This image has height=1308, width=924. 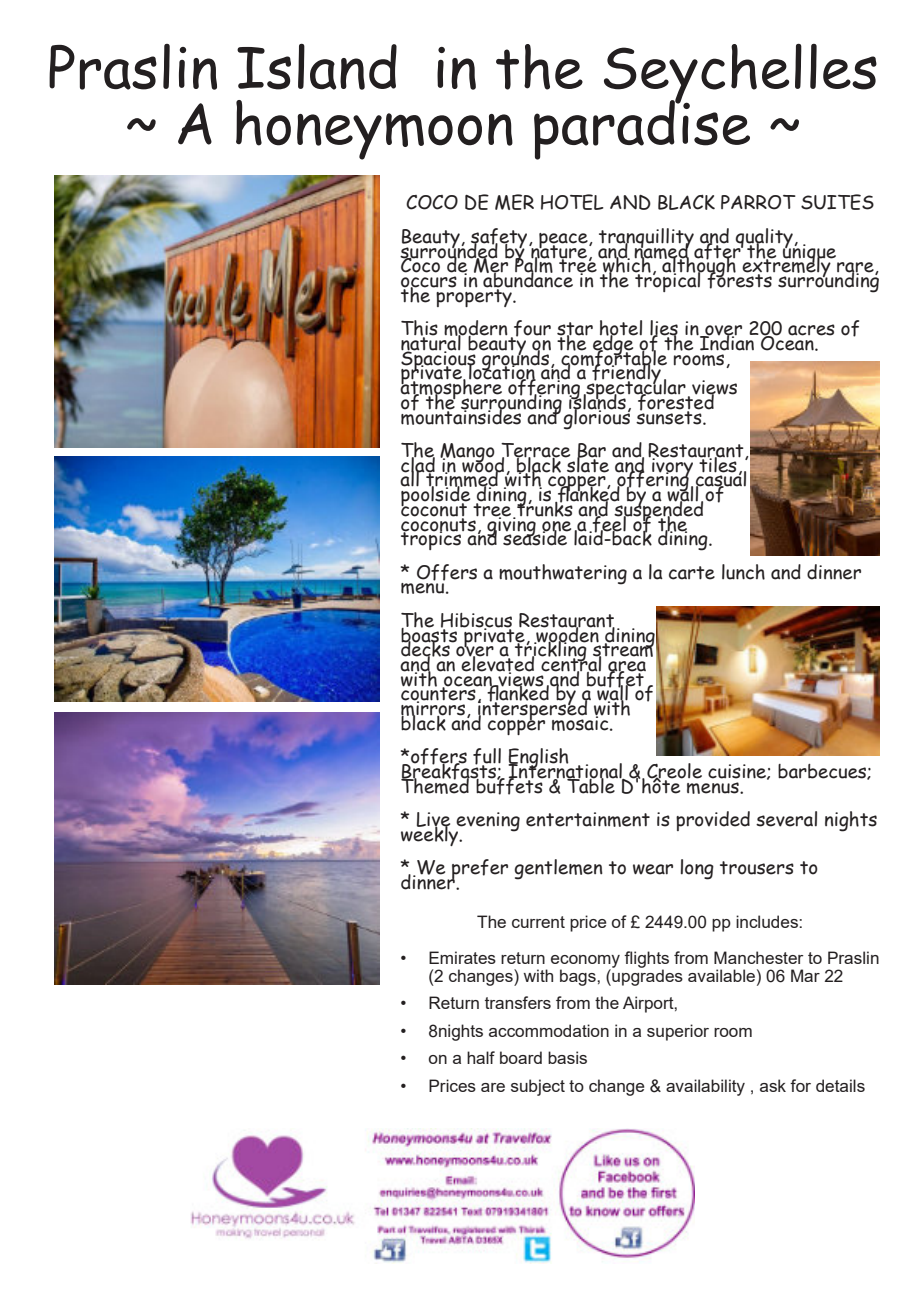 What do you see at coordinates (786, 819) in the image?
I see `several` at bounding box center [786, 819].
